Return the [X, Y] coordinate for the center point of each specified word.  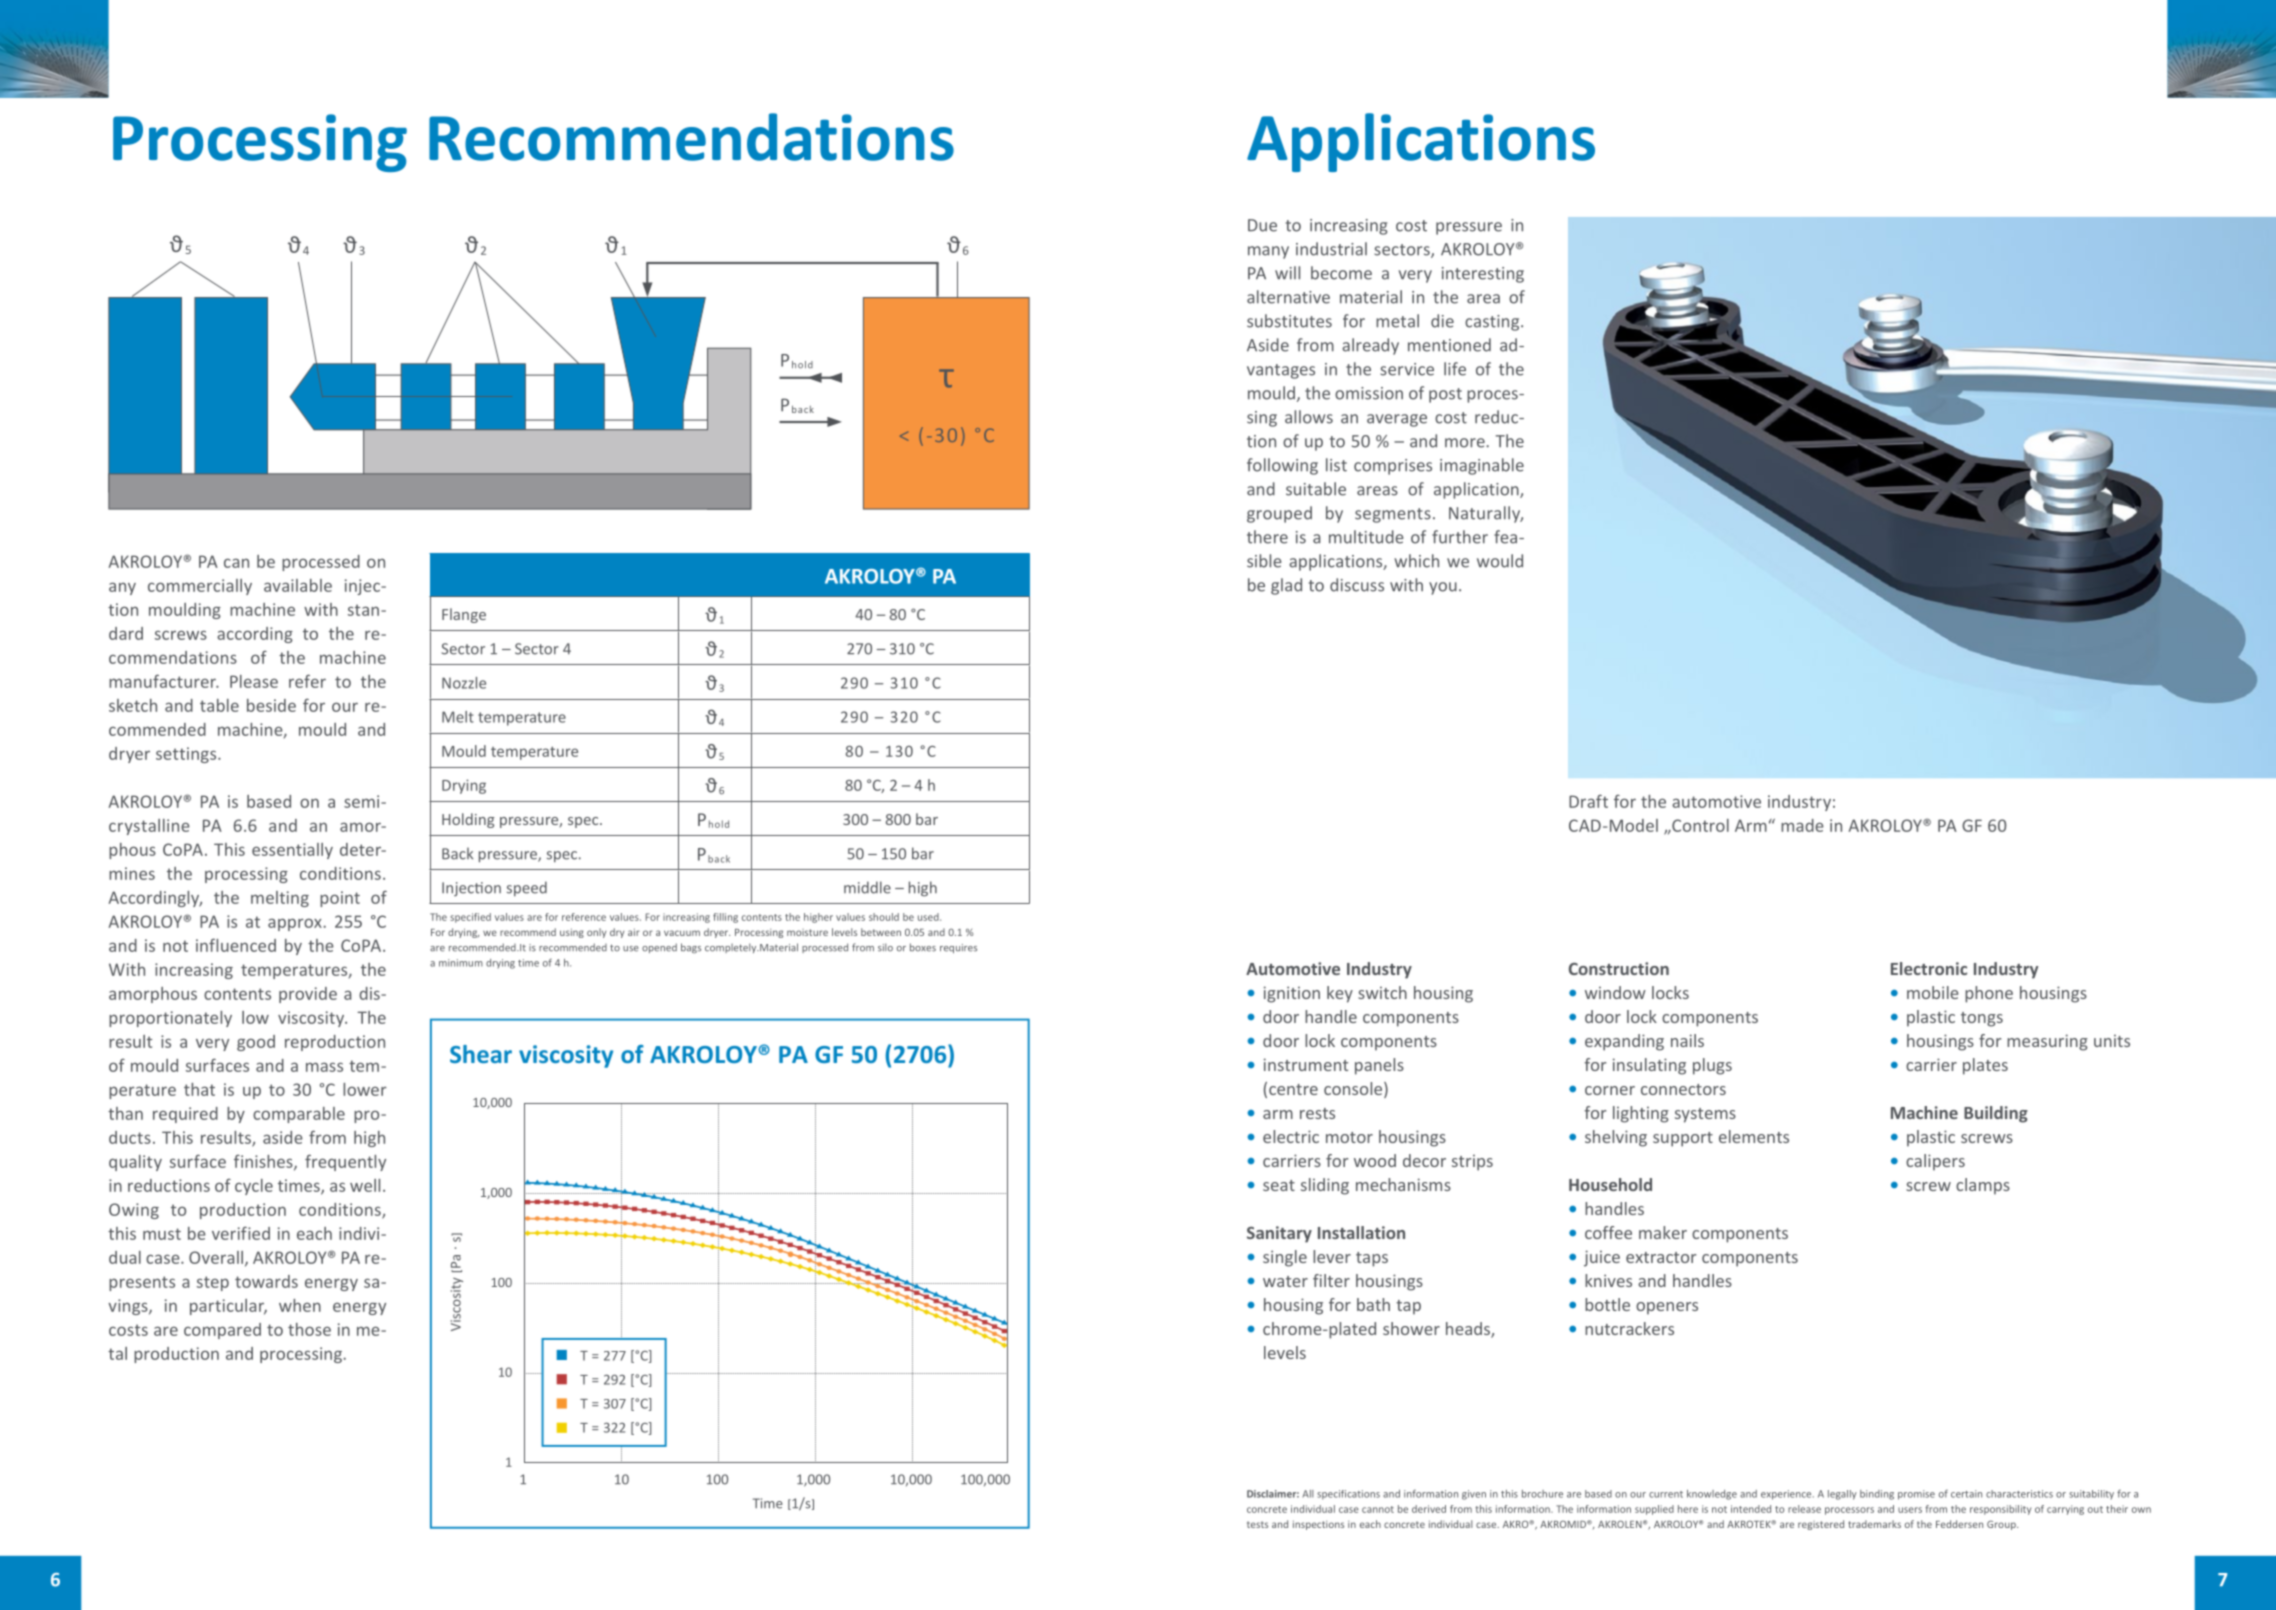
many [1268, 252]
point [340, 899]
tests [1257, 1524]
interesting [1483, 275]
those [309, 1329]
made [1802, 825]
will [1287, 273]
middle [867, 887]
